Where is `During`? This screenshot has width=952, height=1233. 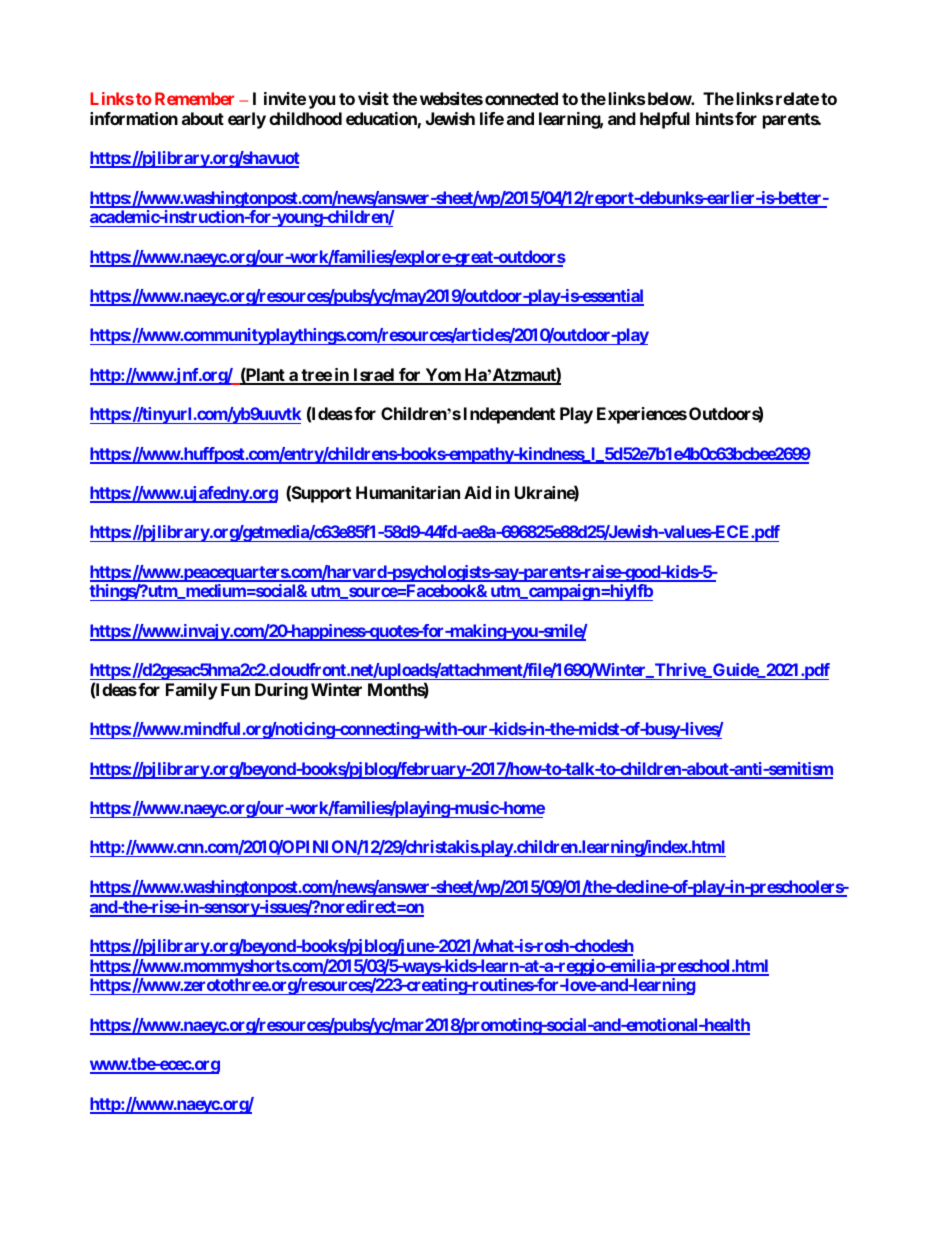
During is located at coordinates (281, 691).
